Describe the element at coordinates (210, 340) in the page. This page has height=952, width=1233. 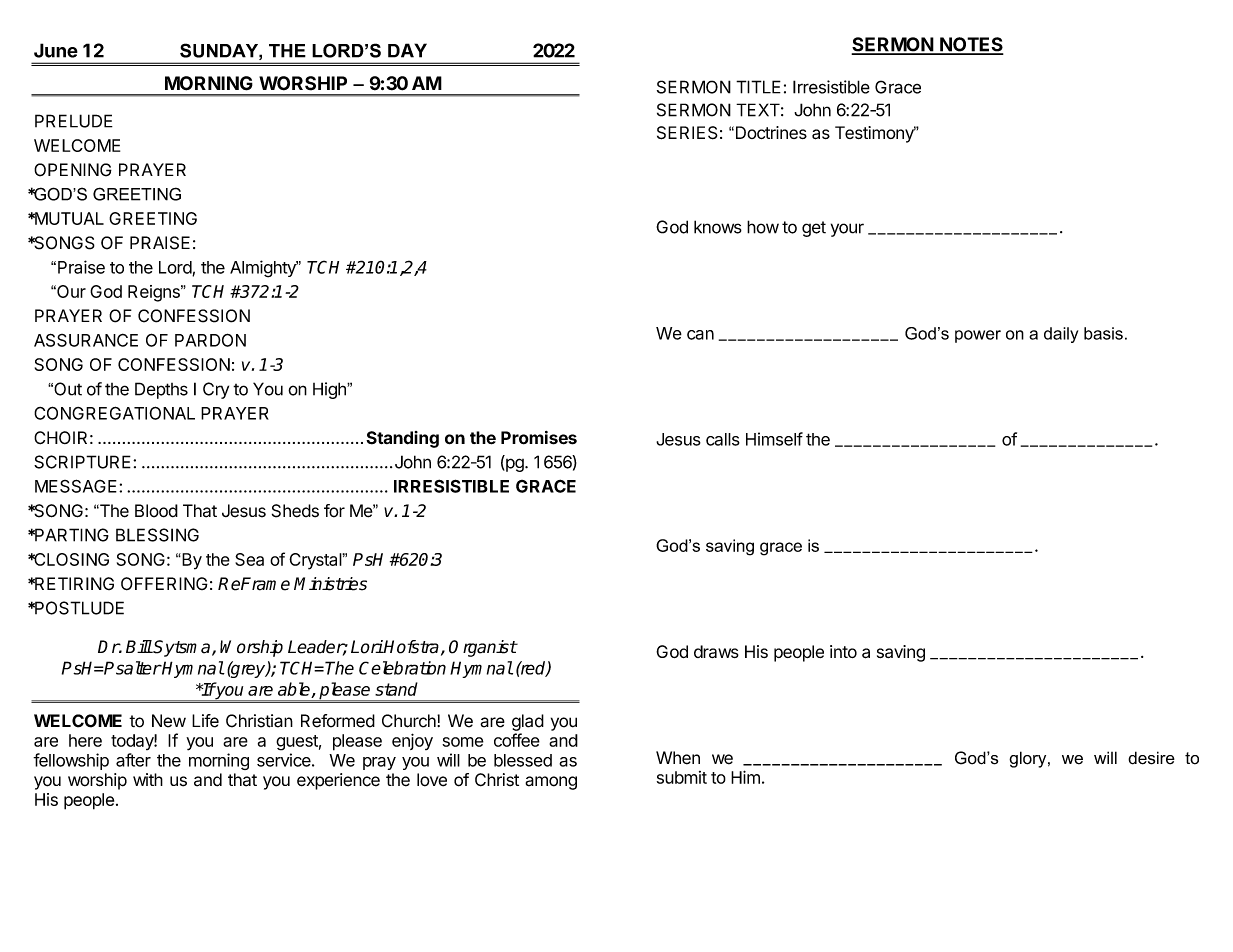
I see `PARDON` at that location.
